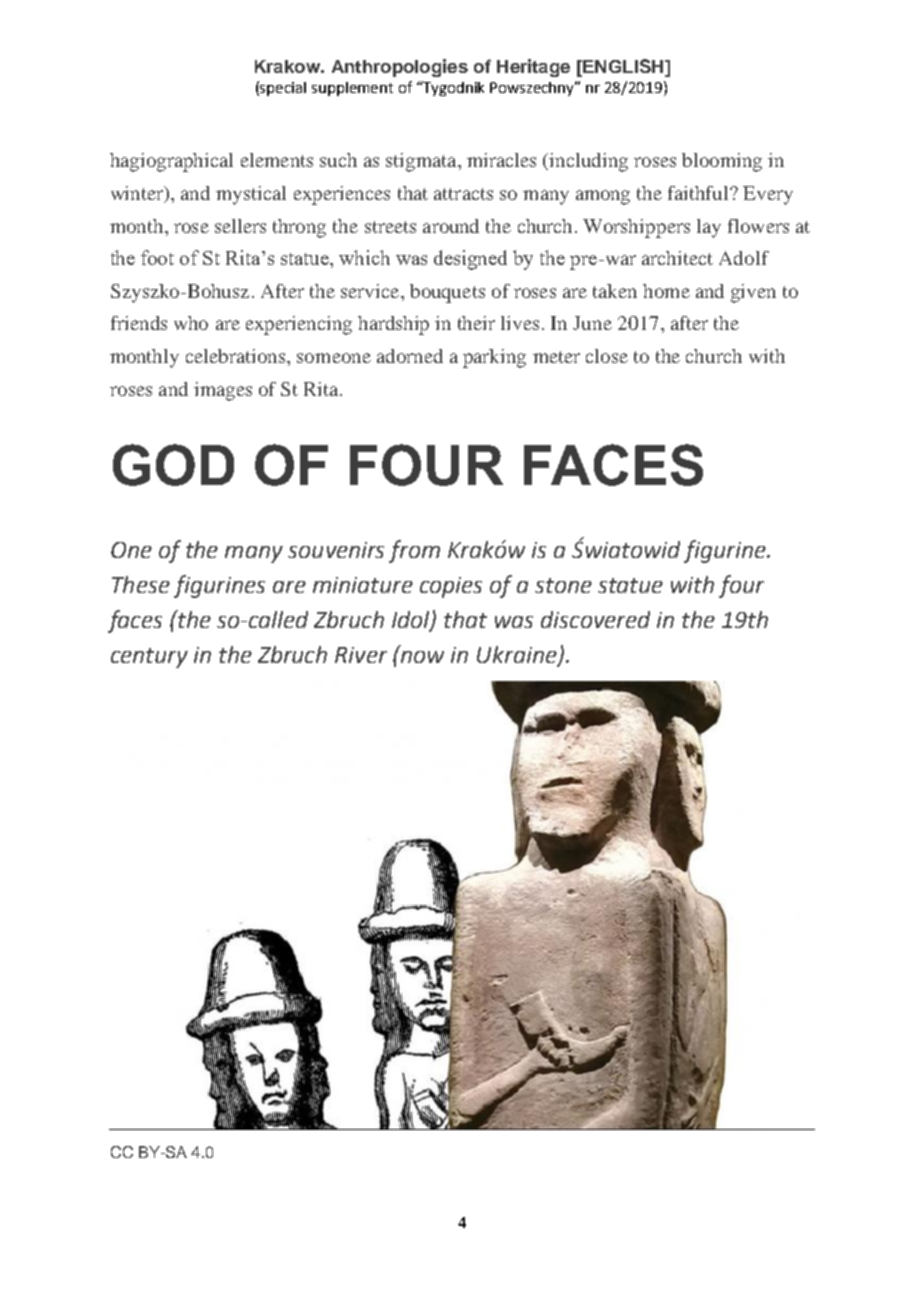 Image resolution: width=924 pixels, height=1308 pixels. Describe the element at coordinates (283, 89) in the page. I see `special` at that location.
